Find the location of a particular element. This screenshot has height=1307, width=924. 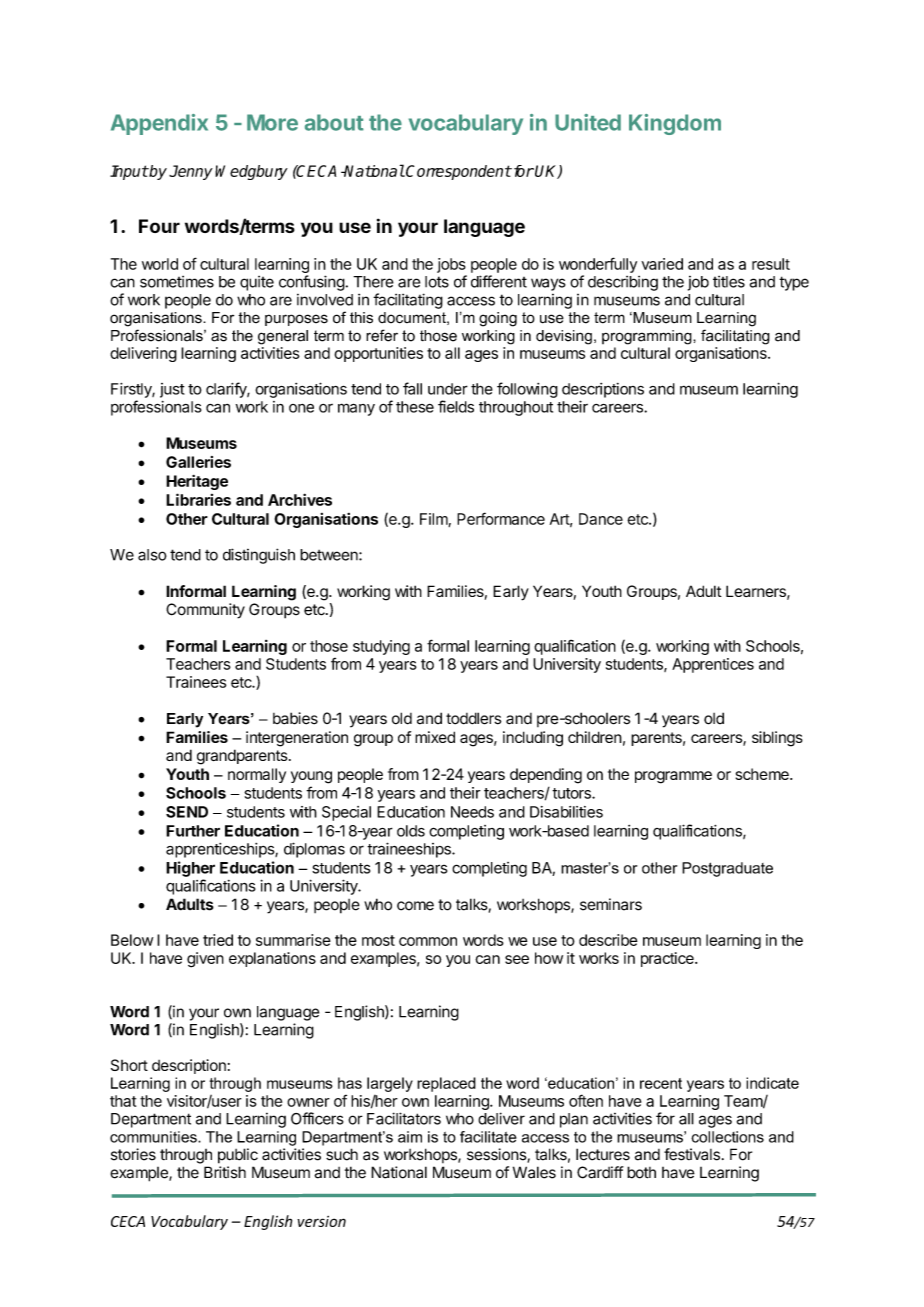

Correspondent is located at coordinates (458, 172).
